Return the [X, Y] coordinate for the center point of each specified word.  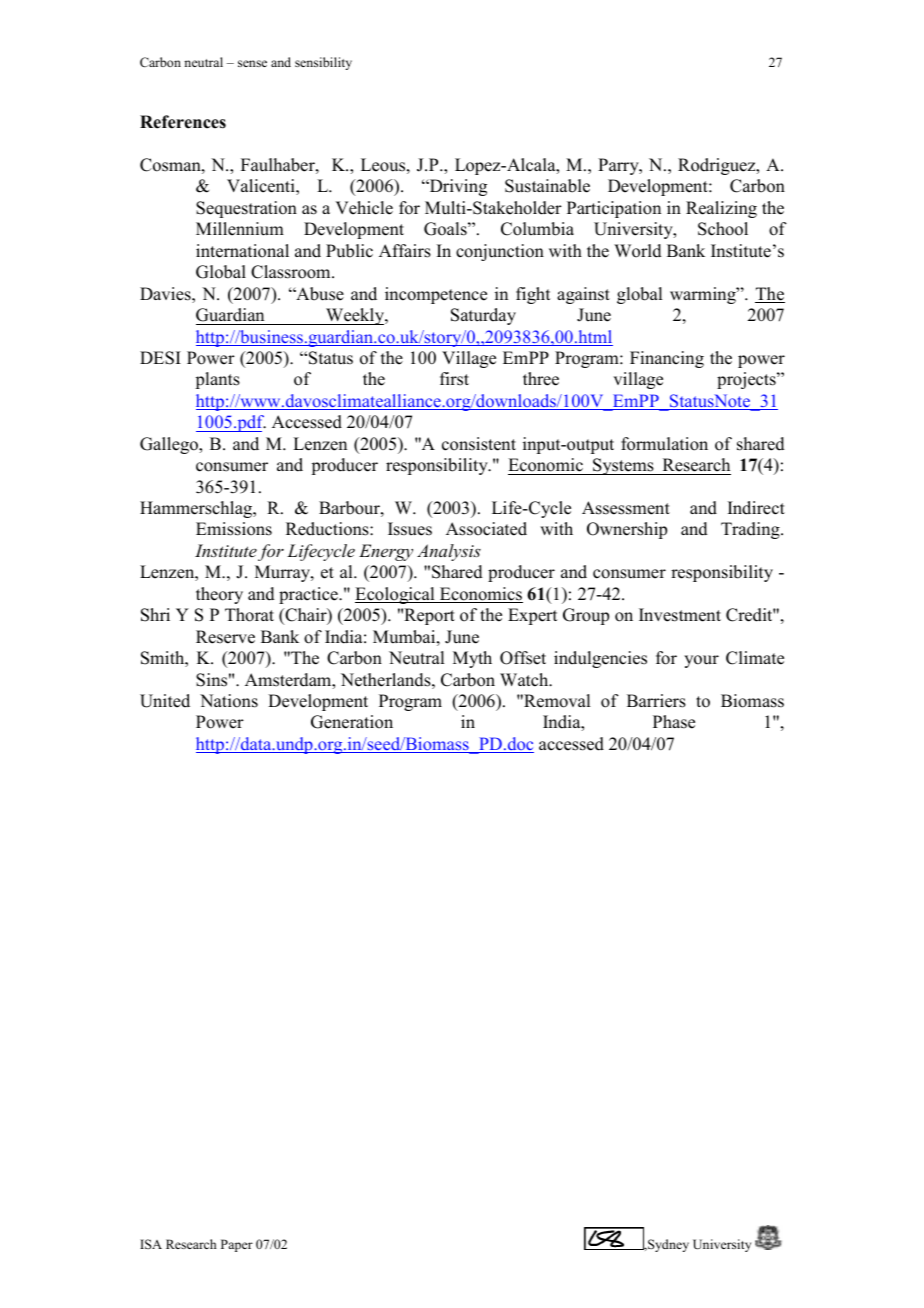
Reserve [225, 637]
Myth [472, 659]
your [701, 661]
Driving [457, 187]
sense [252, 63]
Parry [619, 166]
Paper [237, 1245]
